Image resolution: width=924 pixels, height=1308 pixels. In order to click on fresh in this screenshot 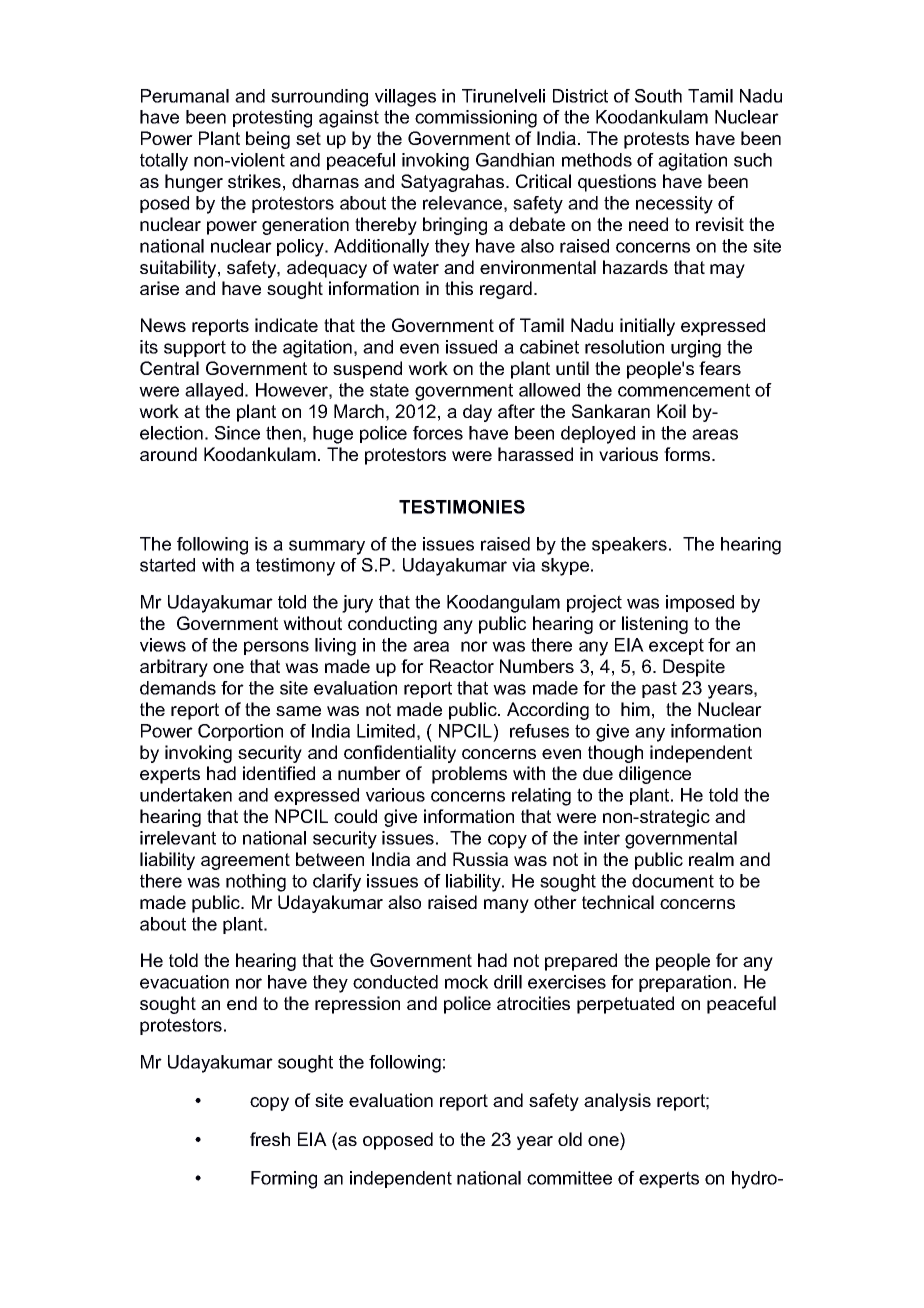, I will do `click(270, 1139)`.
